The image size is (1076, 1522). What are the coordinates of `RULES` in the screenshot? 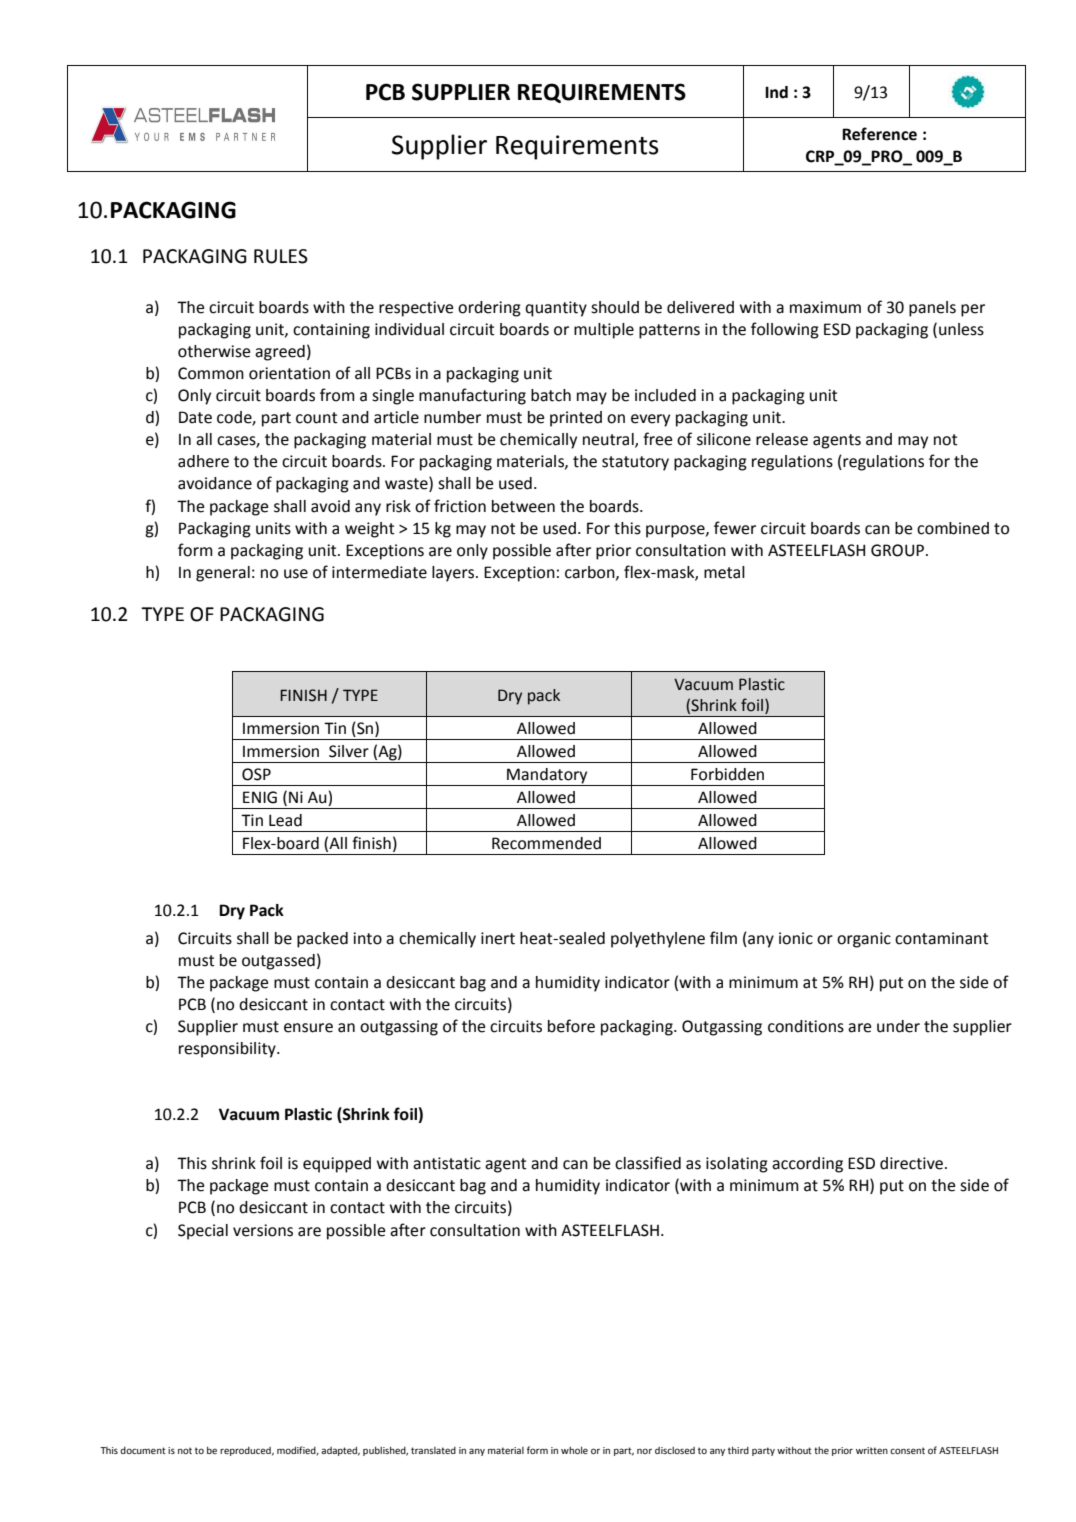 It's located at (281, 256).
